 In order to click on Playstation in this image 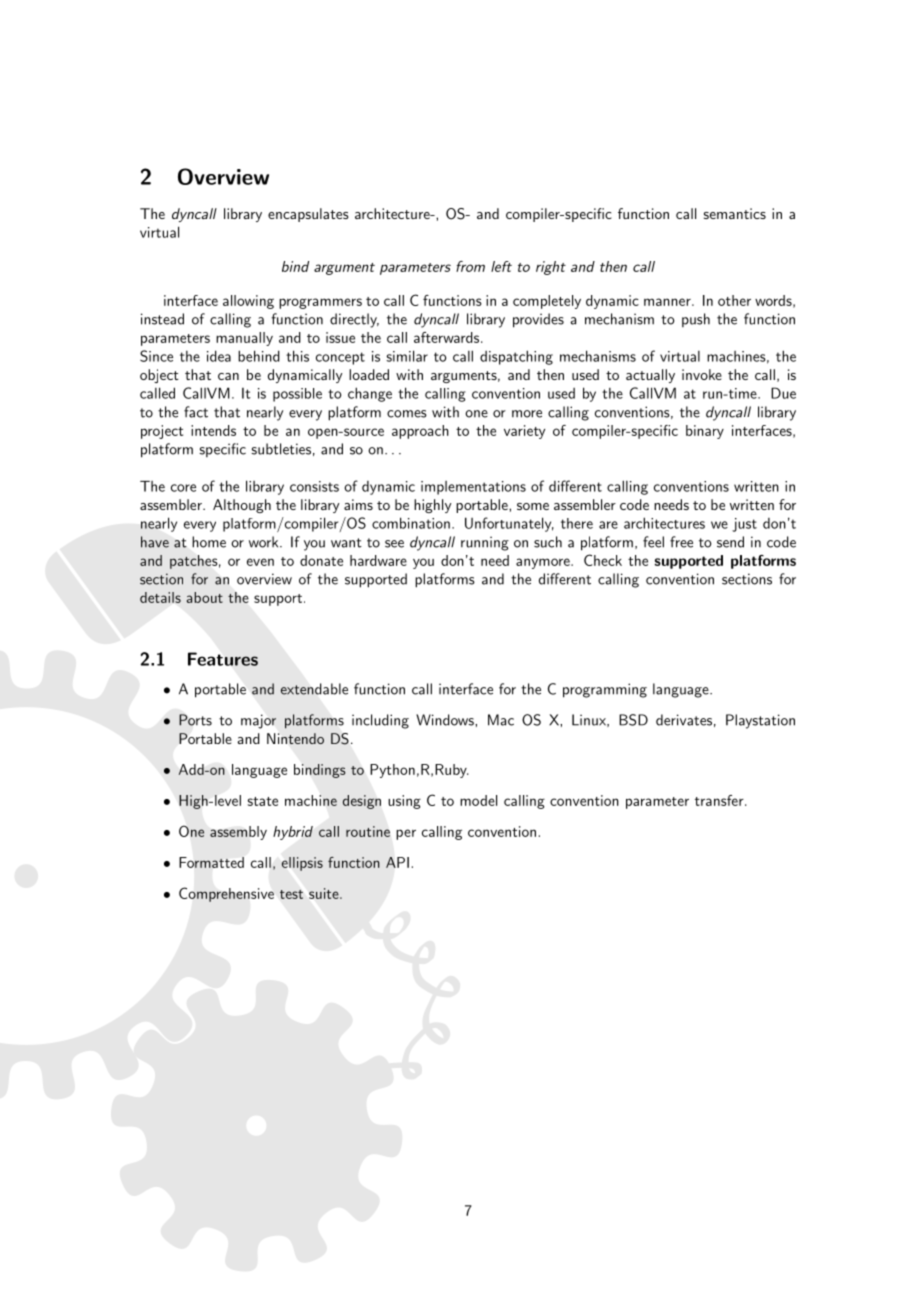, I will do `click(760, 721)`.
